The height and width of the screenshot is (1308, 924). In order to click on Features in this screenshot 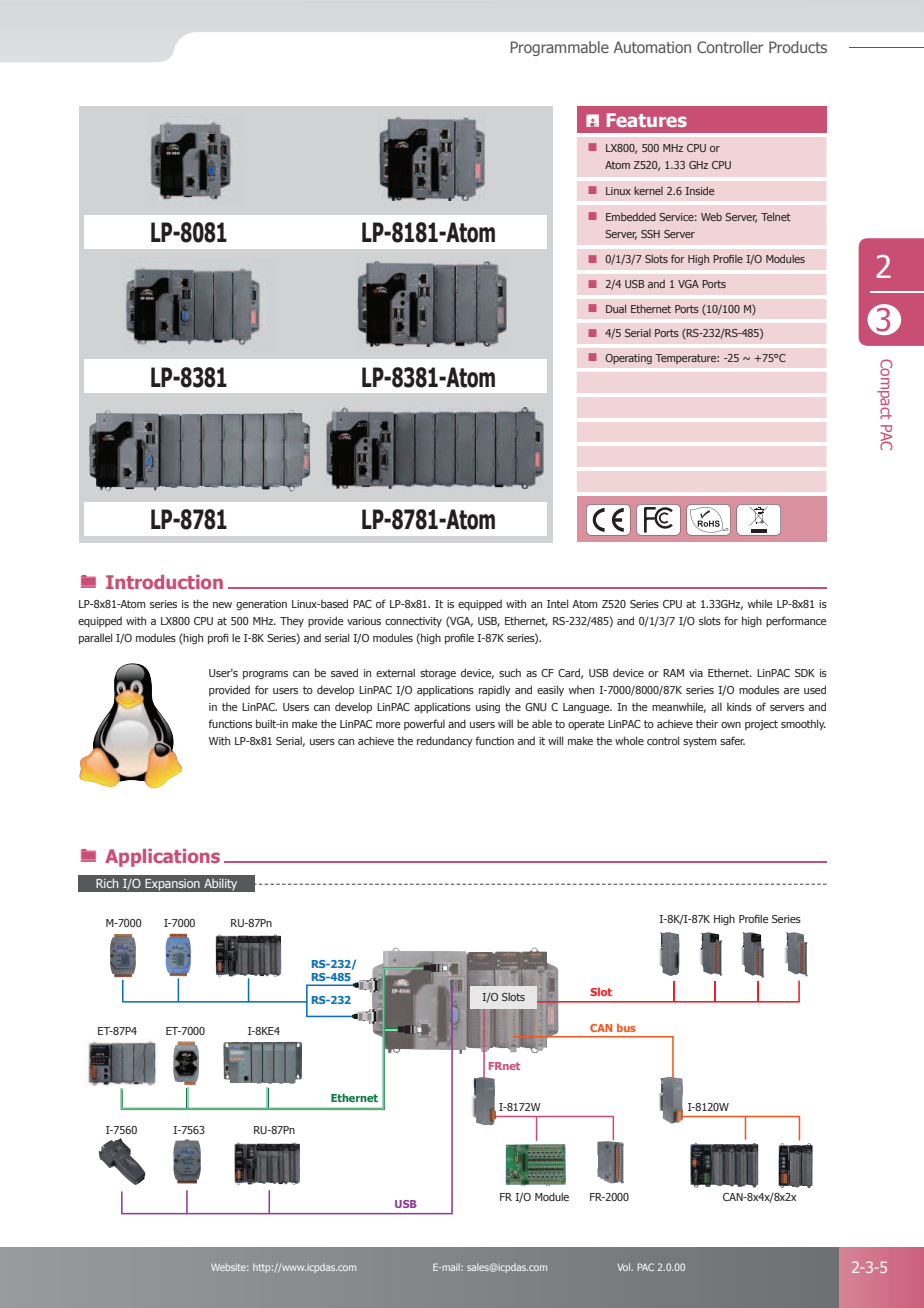, I will do `click(647, 120)`.
